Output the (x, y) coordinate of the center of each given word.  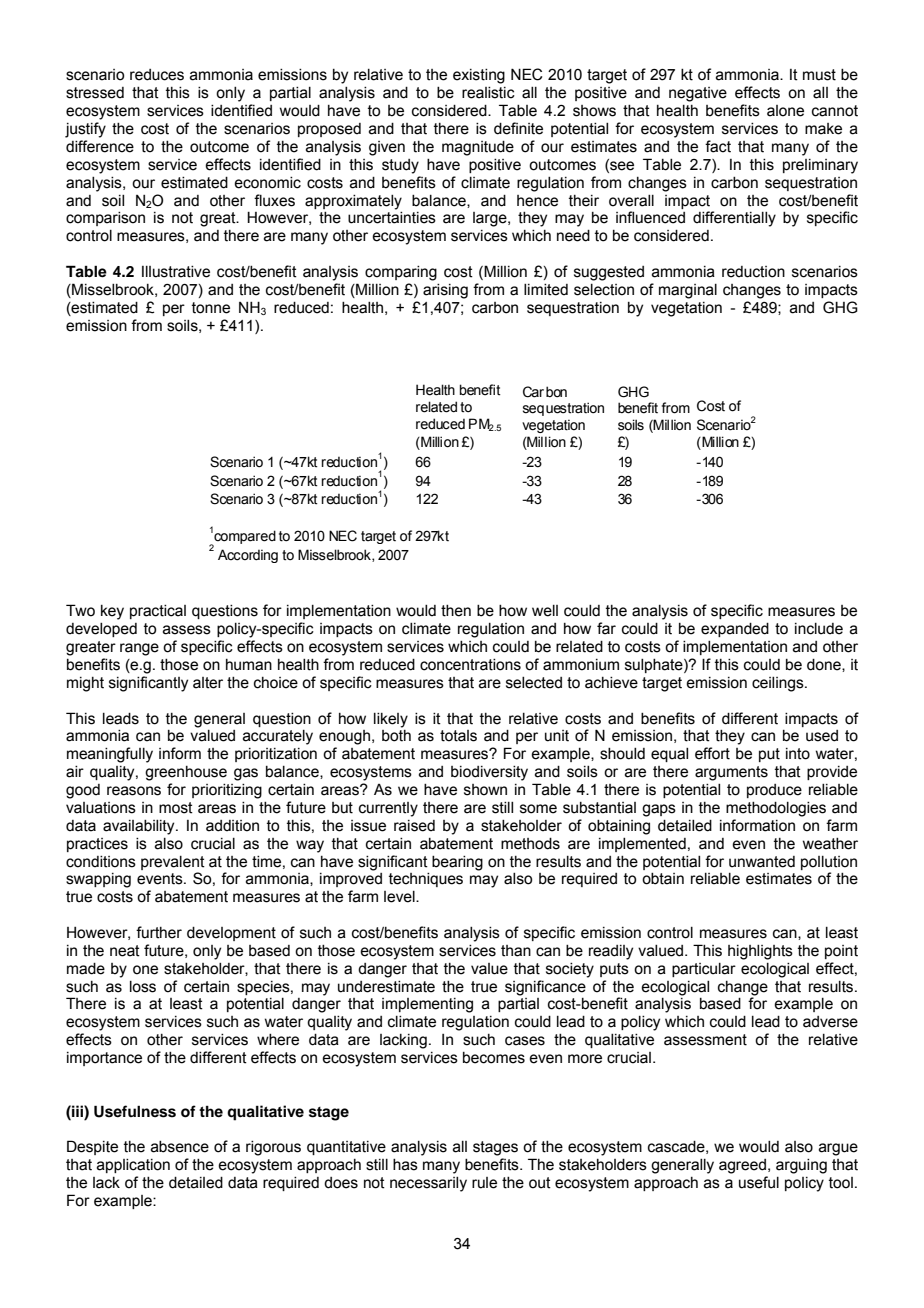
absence (180, 1147)
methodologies (776, 809)
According (248, 556)
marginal (688, 291)
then (456, 611)
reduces (157, 75)
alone (785, 111)
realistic (488, 93)
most (176, 808)
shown (485, 790)
